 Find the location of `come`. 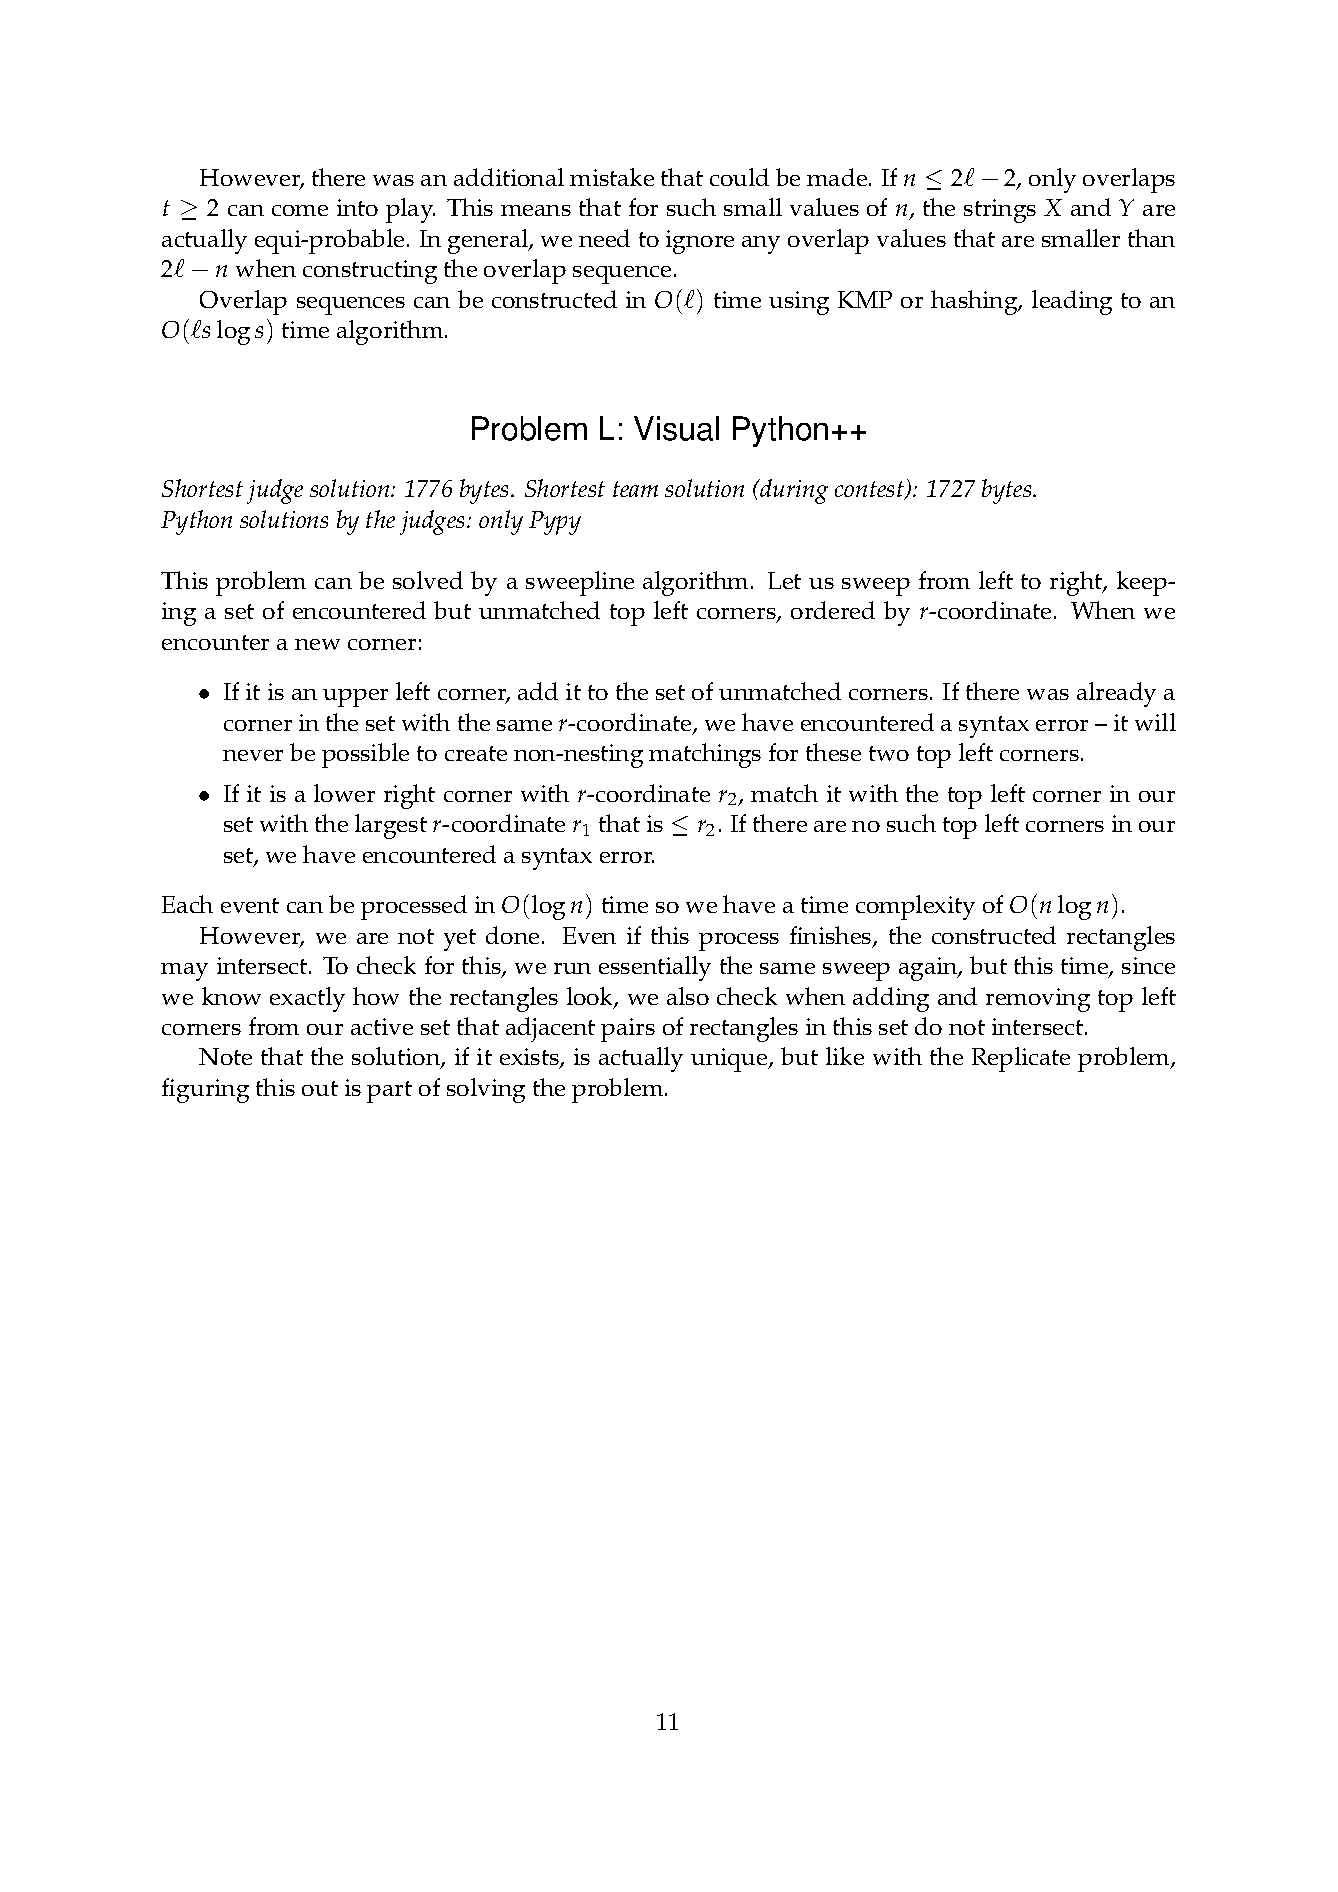

come is located at coordinates (300, 210).
